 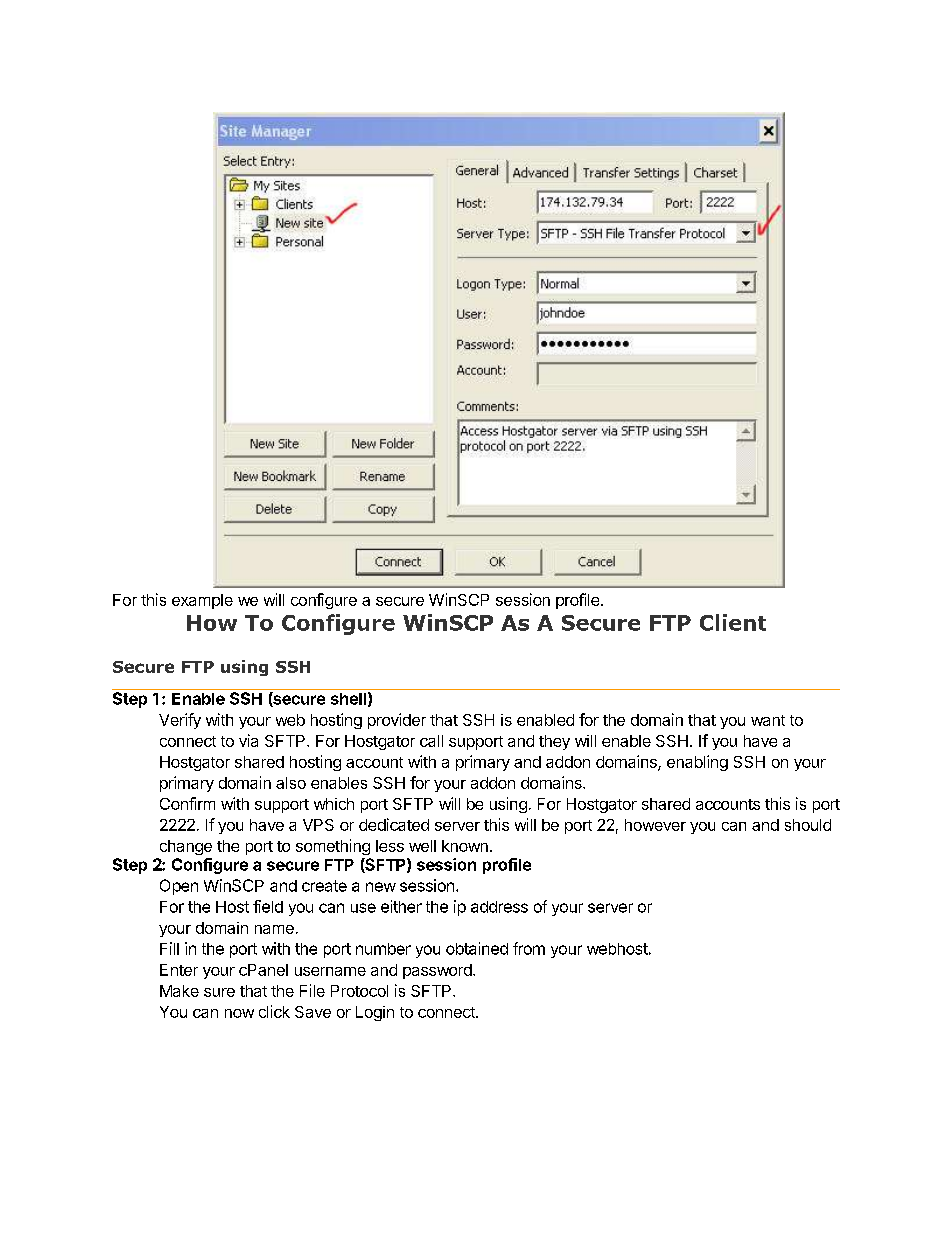 I want to click on Confirm, so click(x=187, y=803).
